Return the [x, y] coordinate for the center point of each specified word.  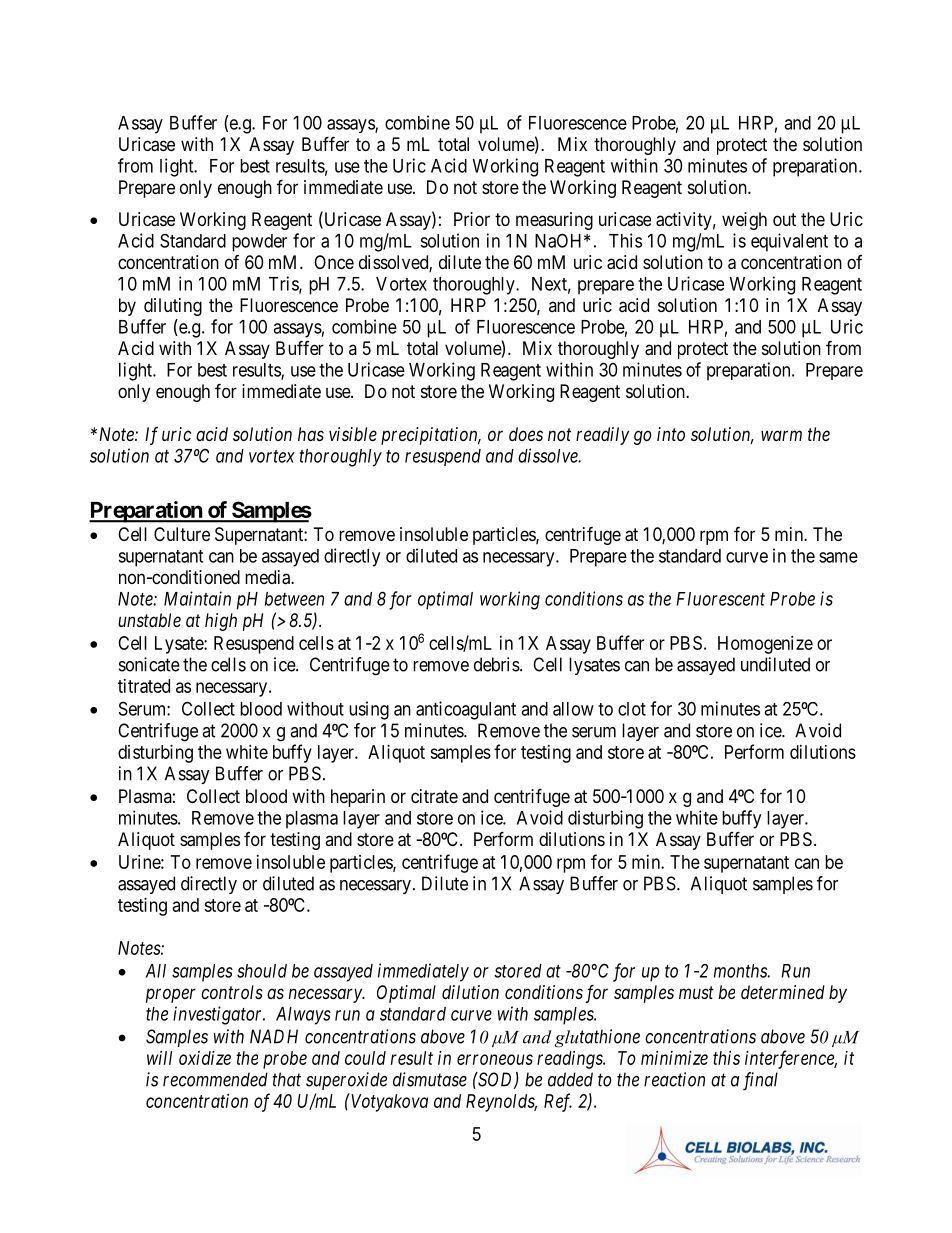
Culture [182, 534]
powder [259, 243]
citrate [434, 796]
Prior [472, 219]
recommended [215, 1079]
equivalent [789, 242]
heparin [358, 798]
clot [632, 709]
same [838, 557]
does [526, 434]
